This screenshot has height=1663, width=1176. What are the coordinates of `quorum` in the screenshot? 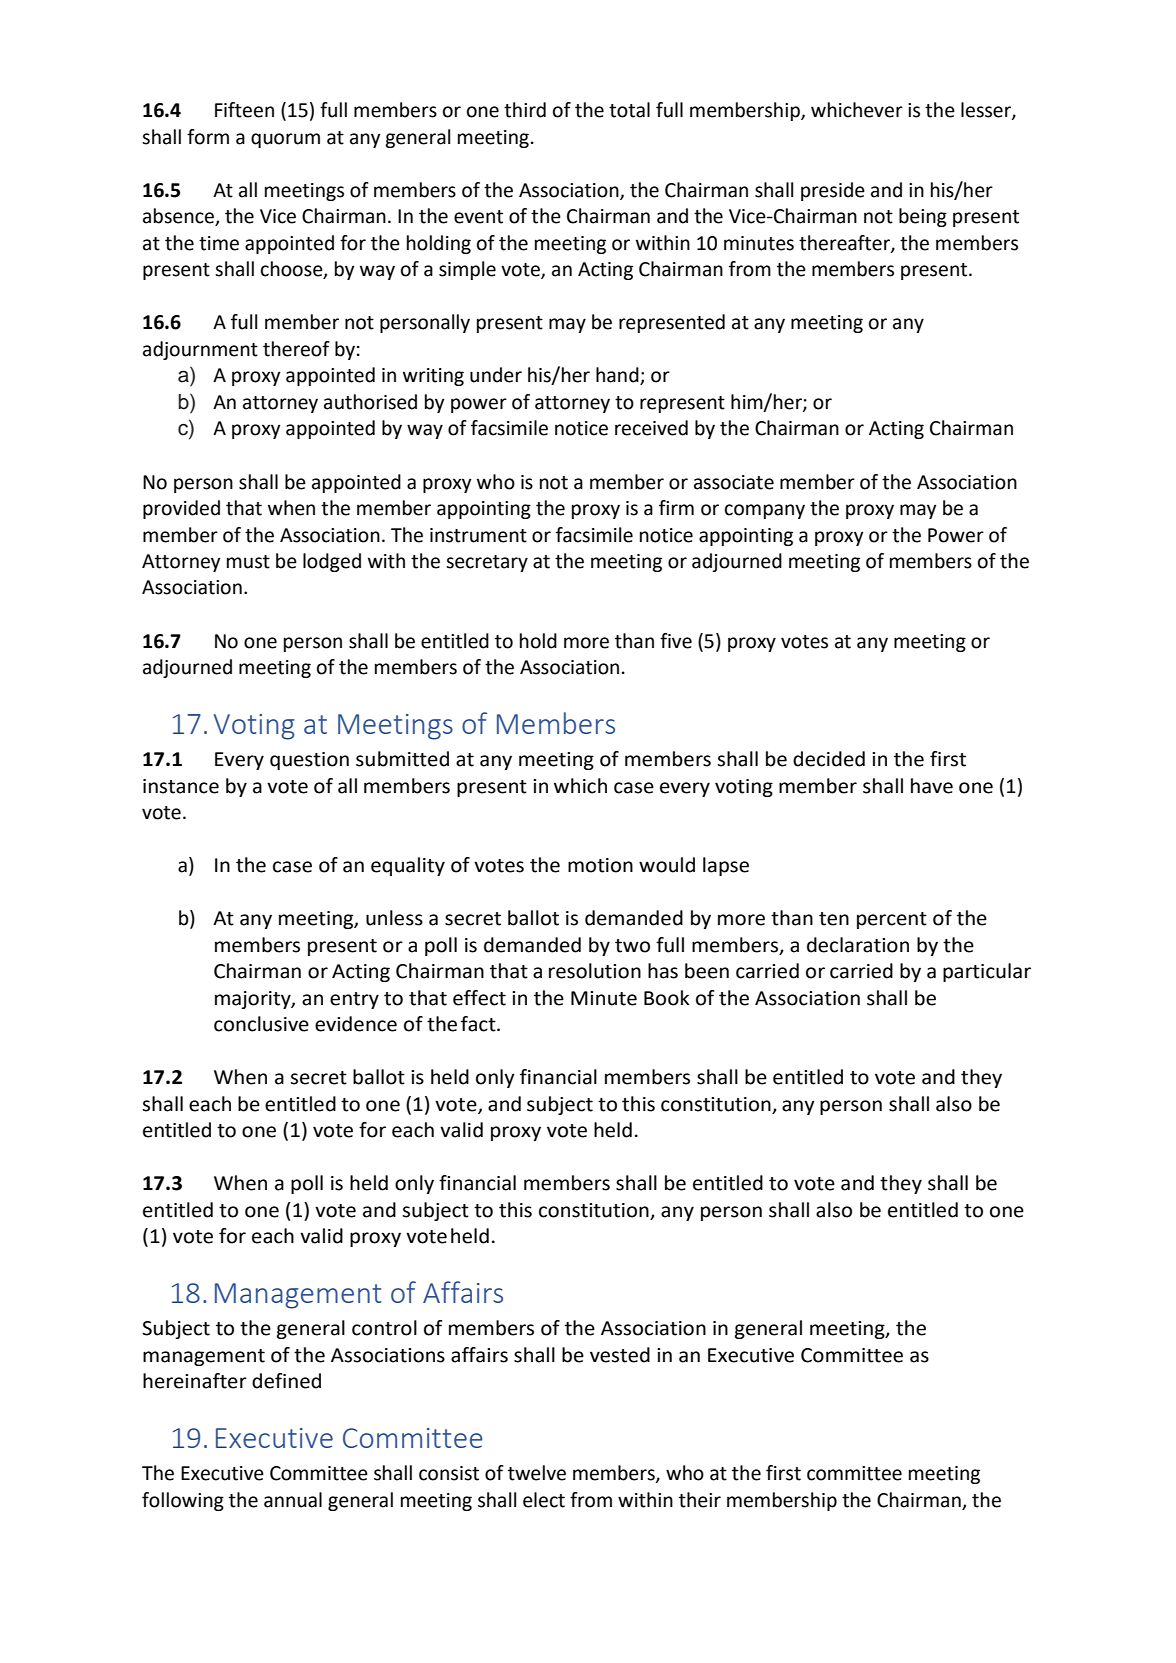 It's located at (285, 140).
